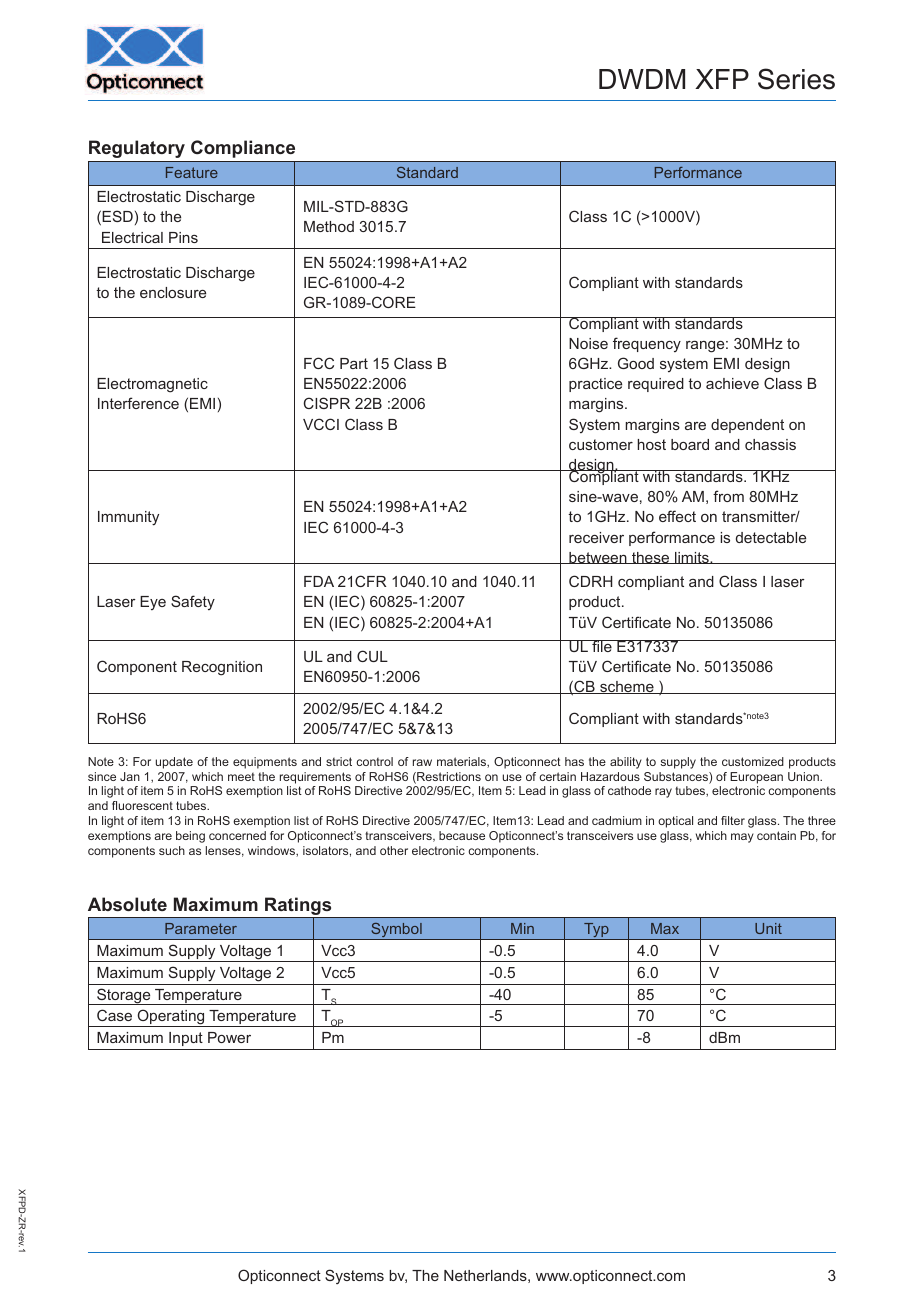  Describe the element at coordinates (796, 79) in the page. I see `Series` at that location.
